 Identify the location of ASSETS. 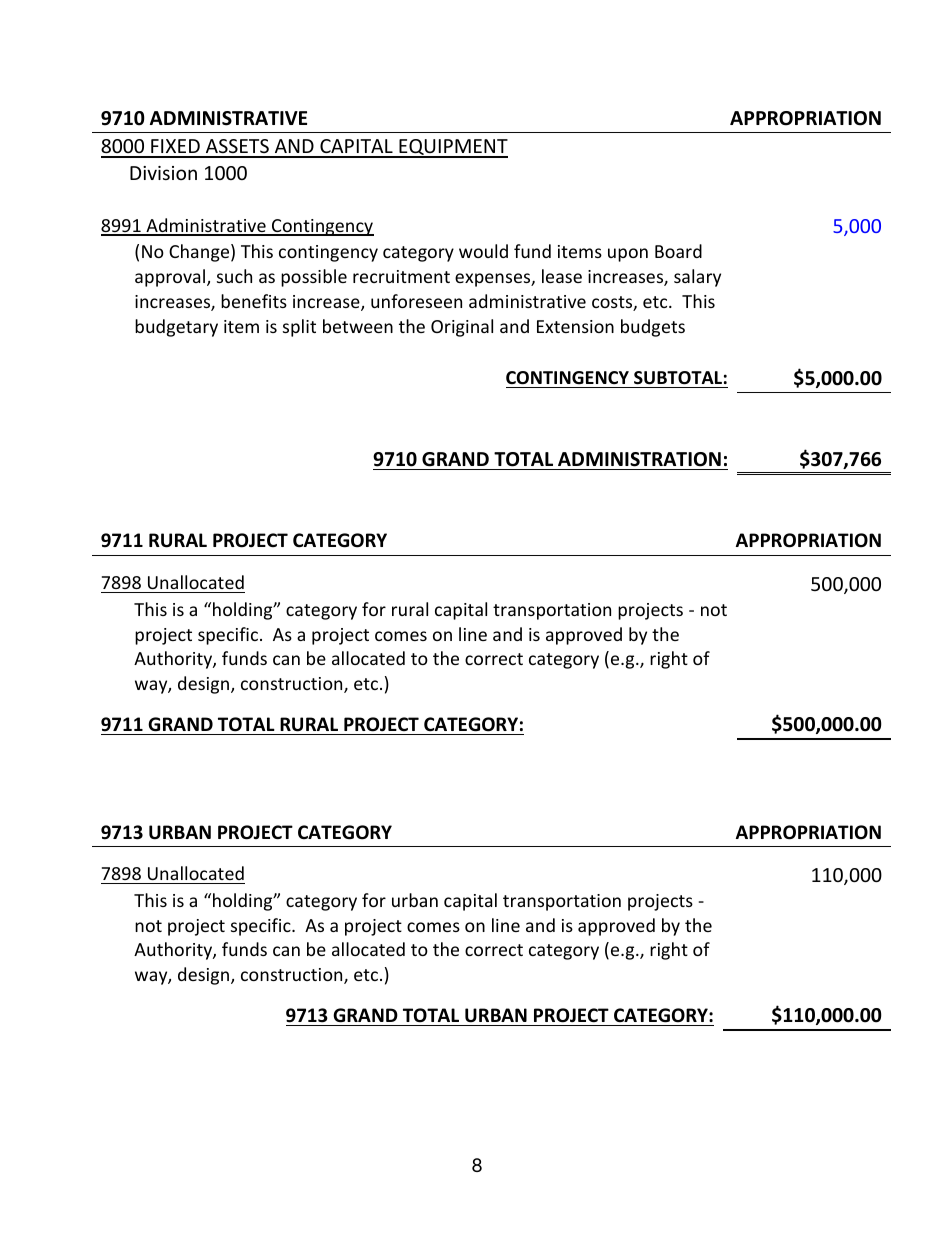
(237, 148).
